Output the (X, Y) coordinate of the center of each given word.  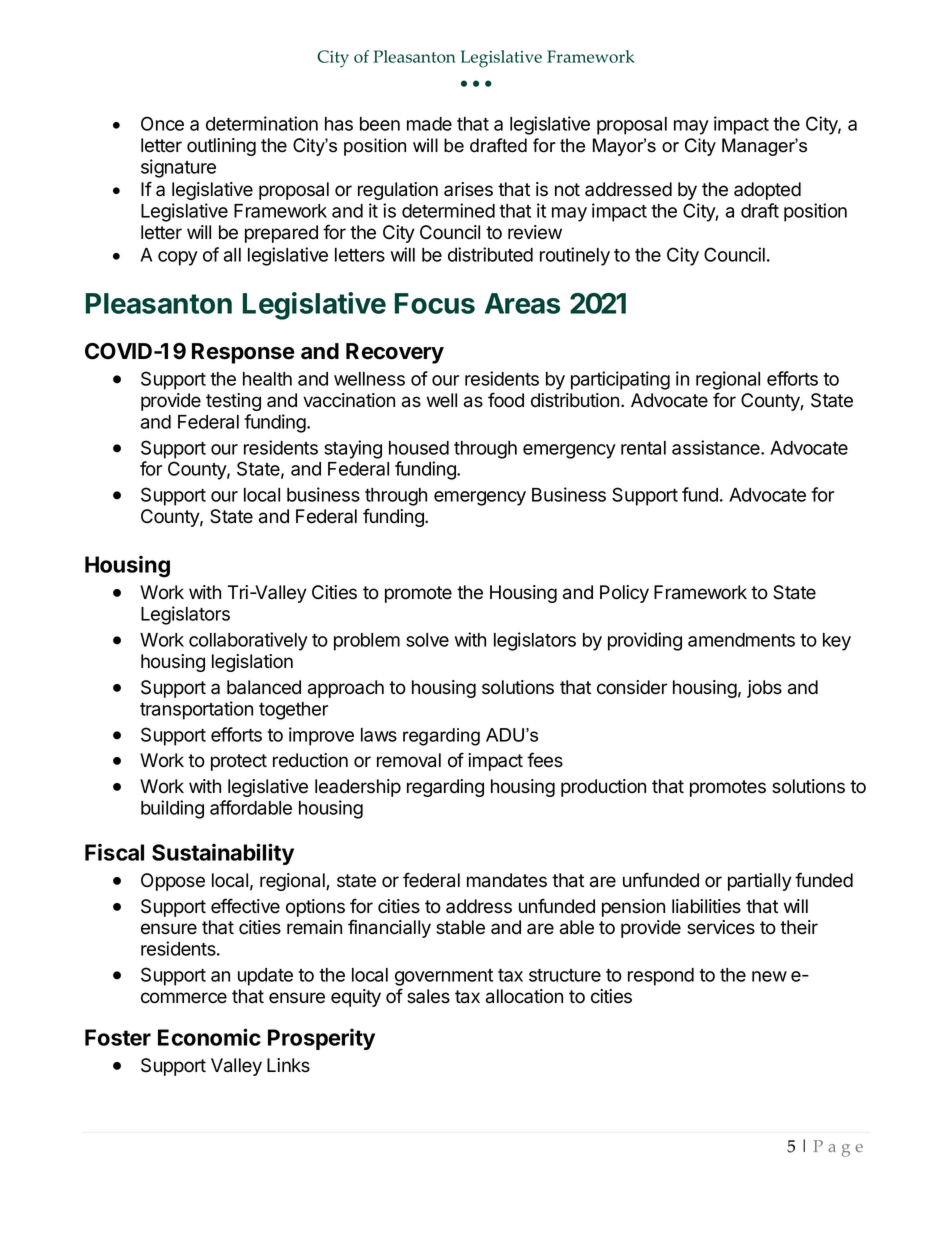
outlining (221, 147)
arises (468, 189)
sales (428, 996)
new (769, 976)
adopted (767, 191)
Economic (209, 1037)
